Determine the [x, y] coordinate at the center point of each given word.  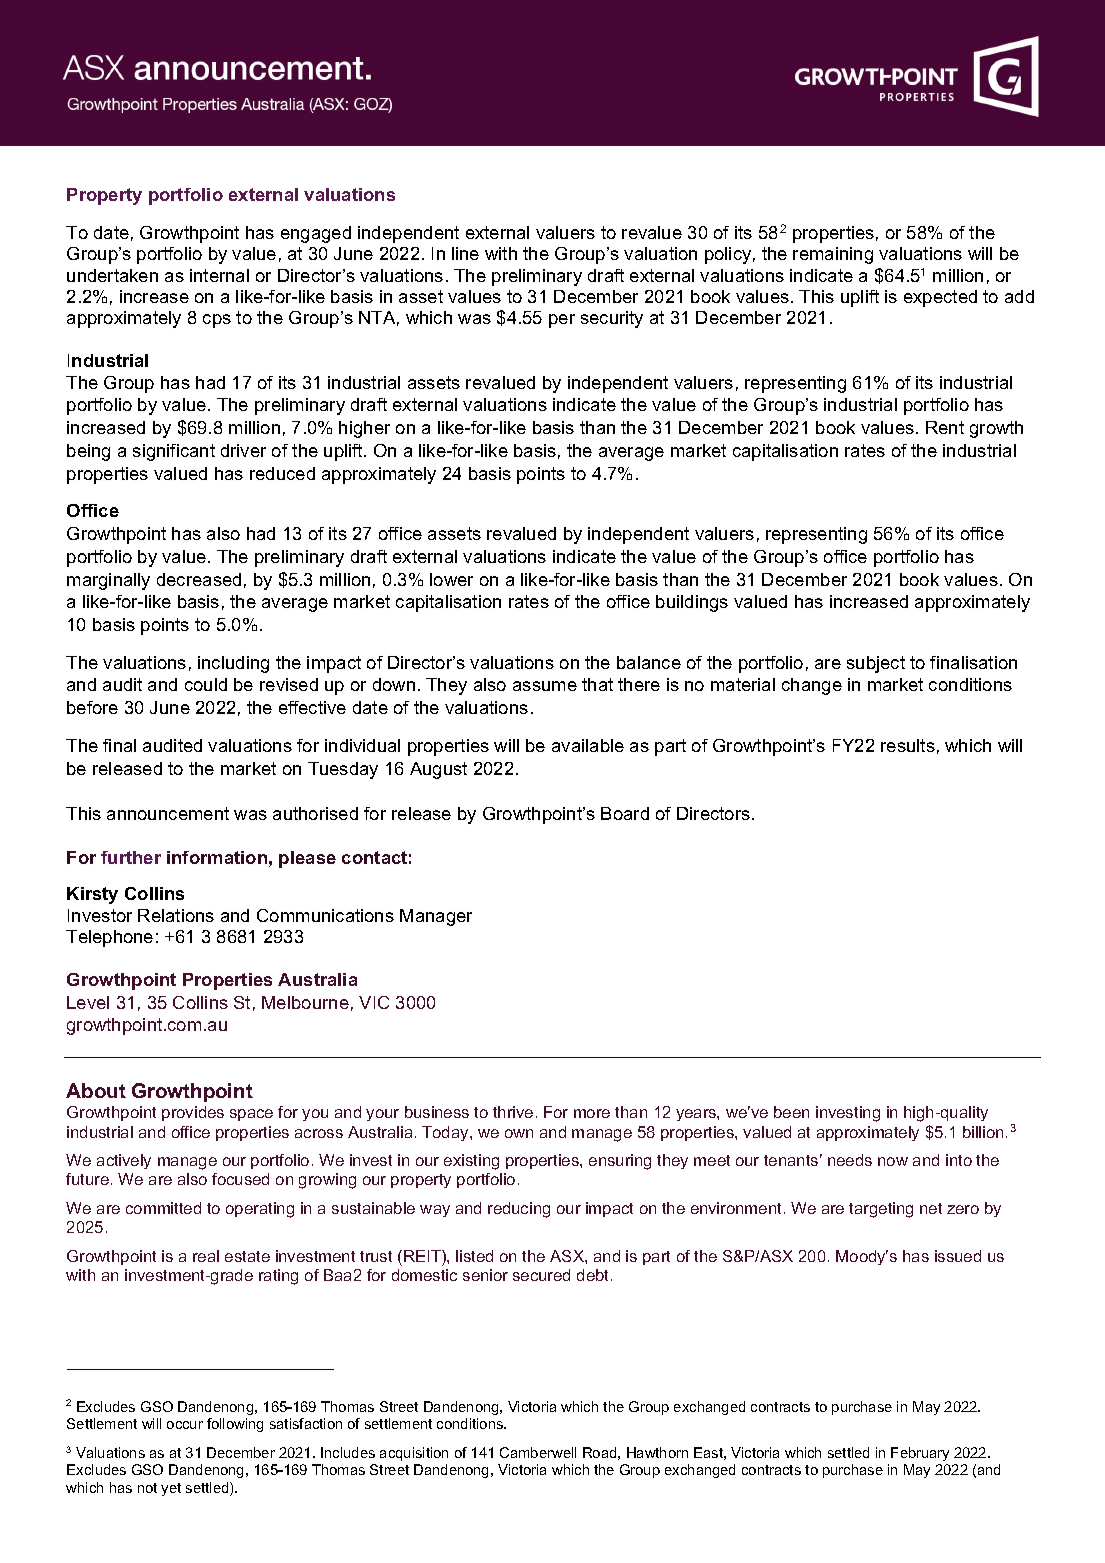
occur [185, 1425]
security [612, 319]
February [920, 1456]
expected [940, 298]
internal [219, 275]
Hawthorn [657, 1452]
